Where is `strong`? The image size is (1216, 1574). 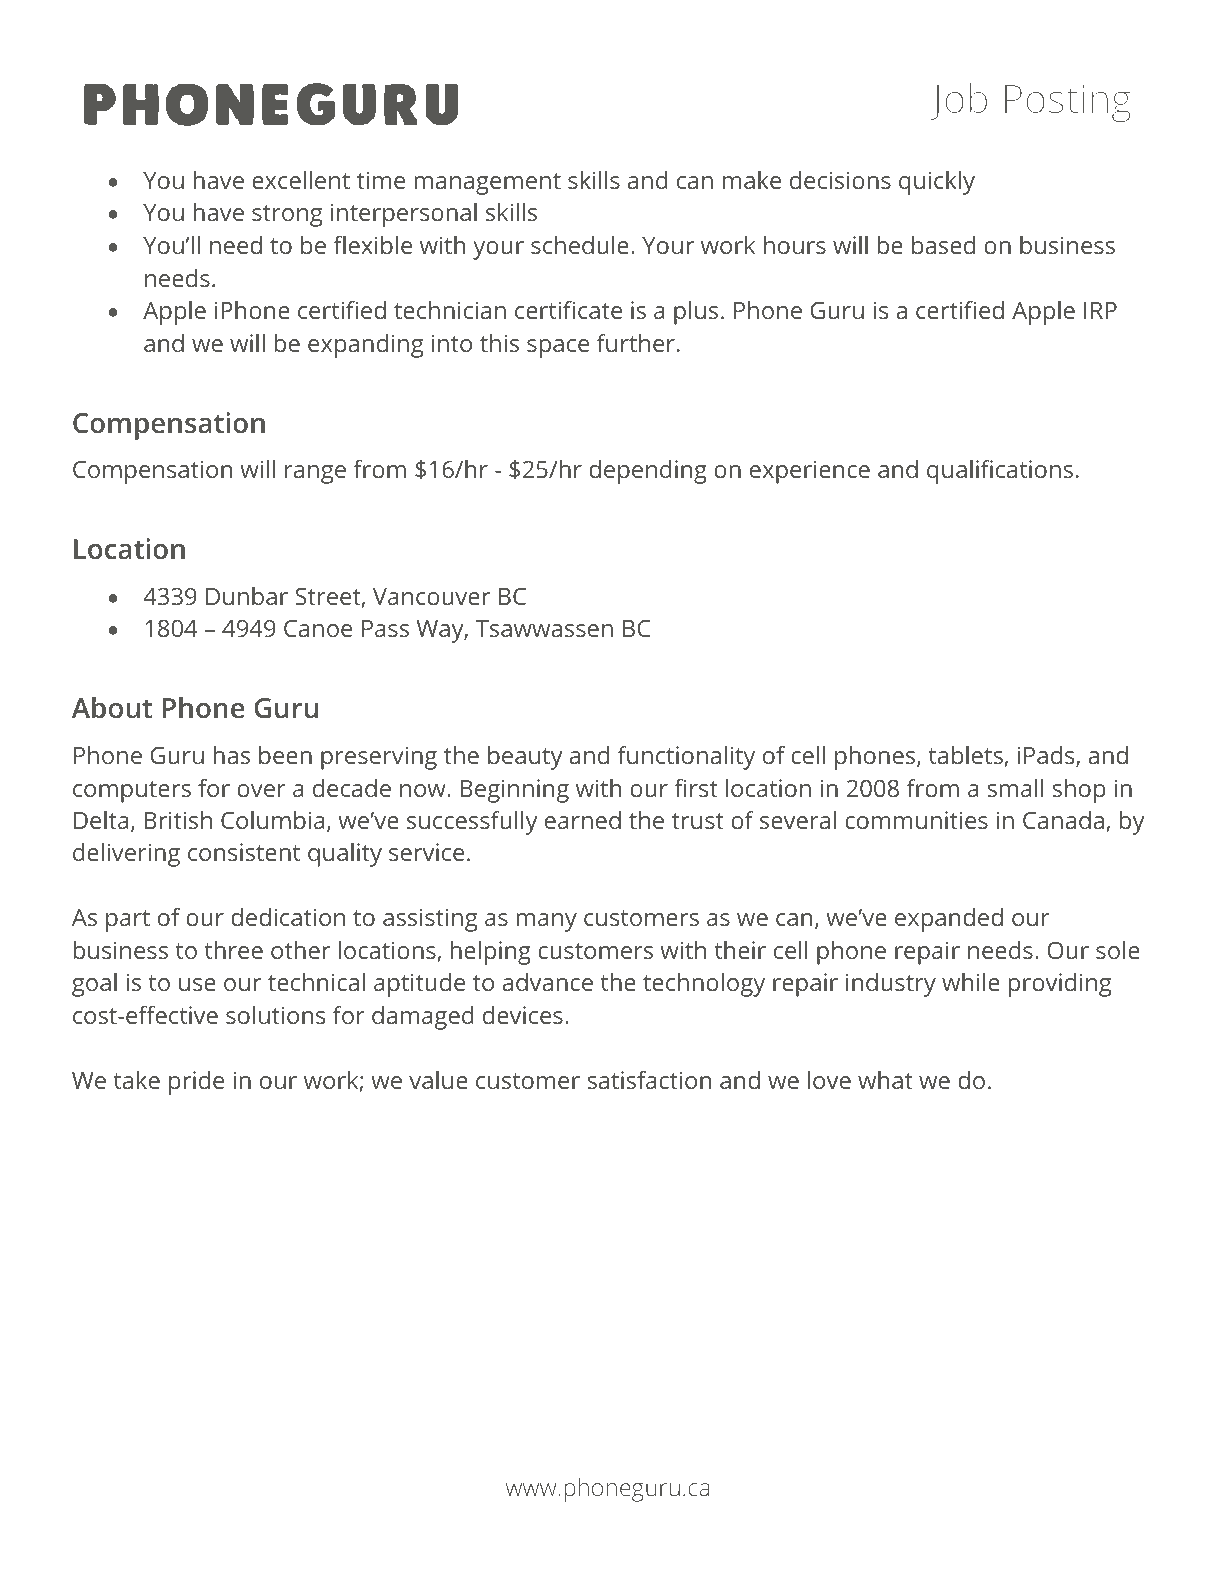 strong is located at coordinates (287, 216).
